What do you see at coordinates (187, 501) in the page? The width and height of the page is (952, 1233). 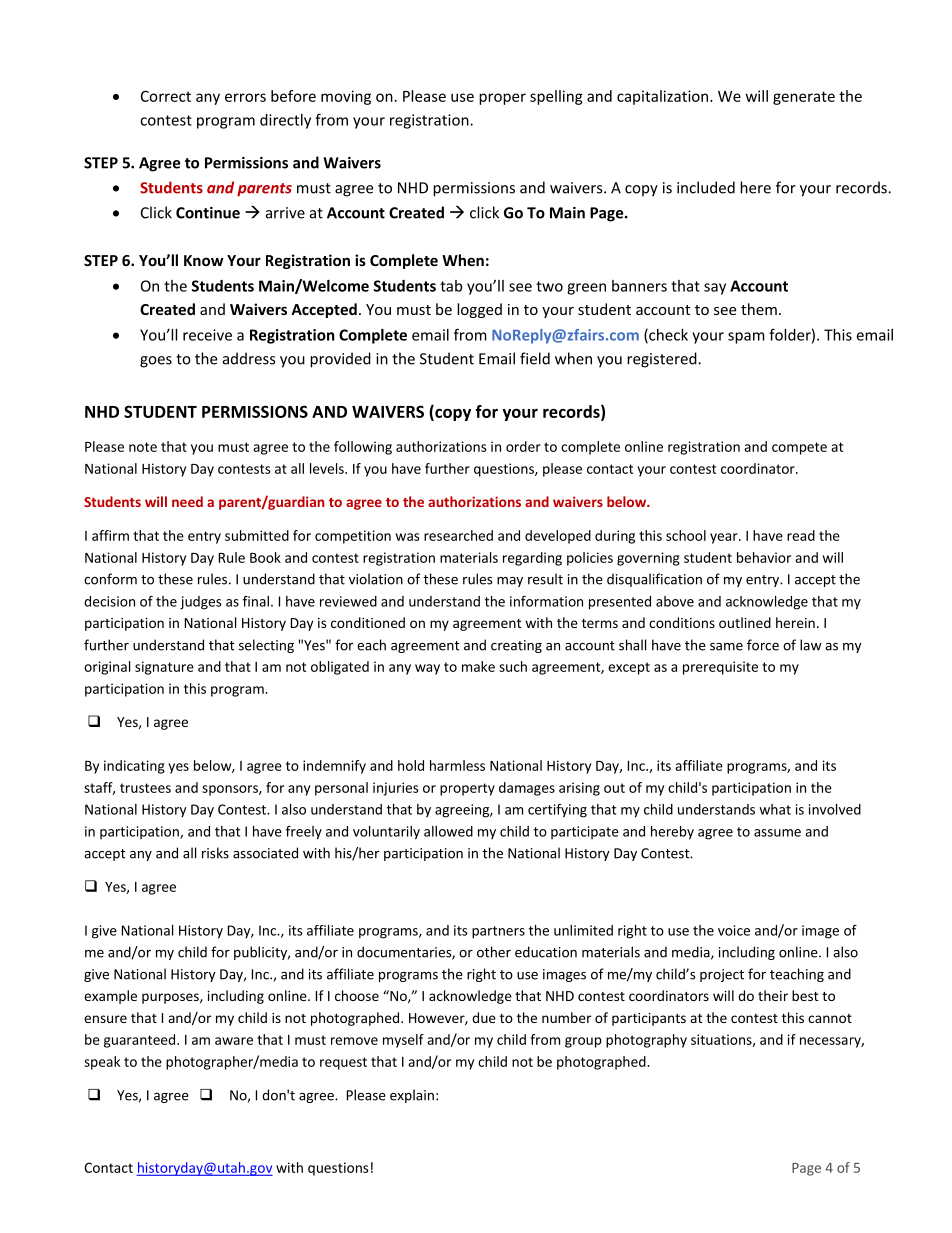 I see `need` at bounding box center [187, 501].
